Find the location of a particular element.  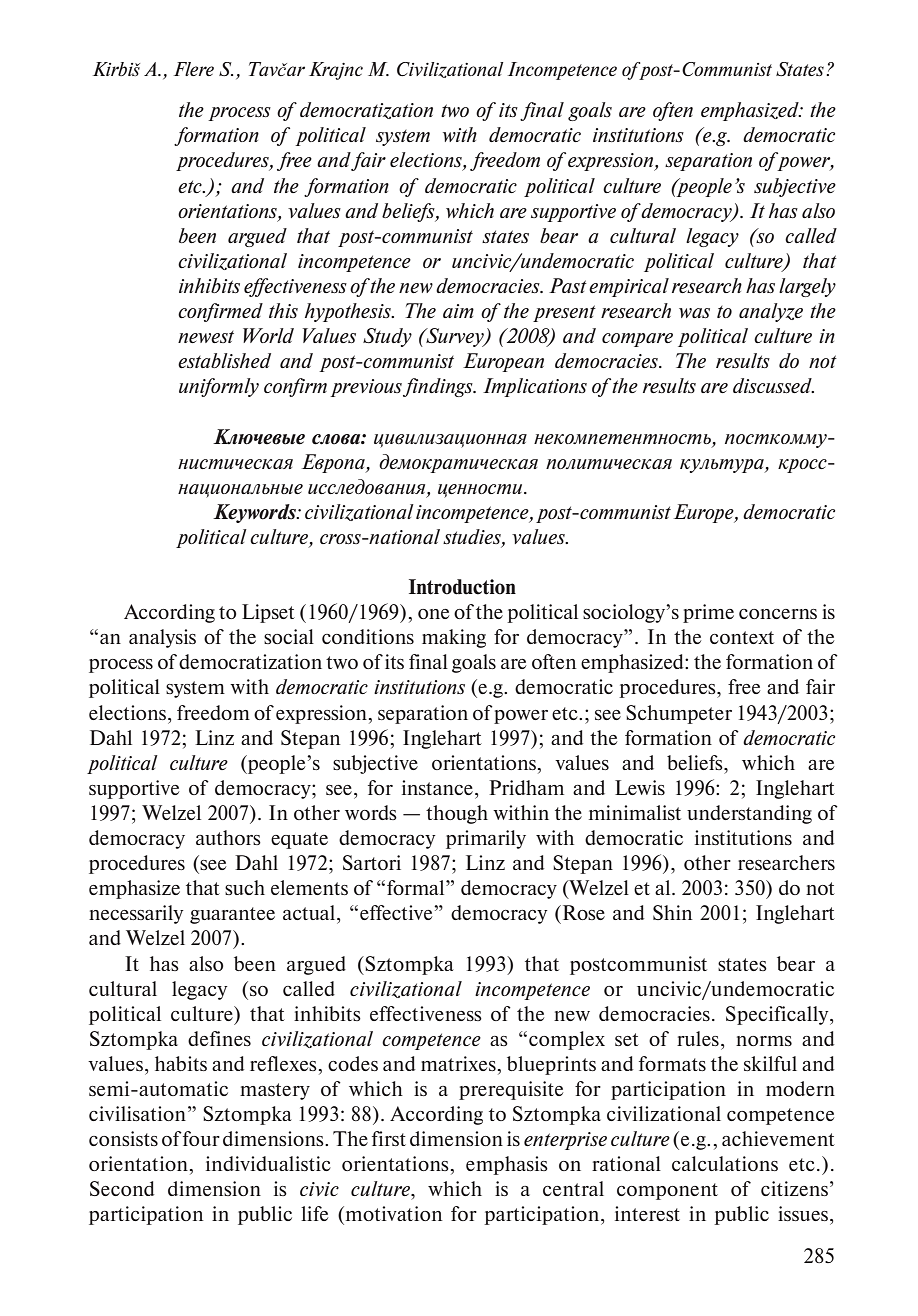

Past is located at coordinates (568, 285).
